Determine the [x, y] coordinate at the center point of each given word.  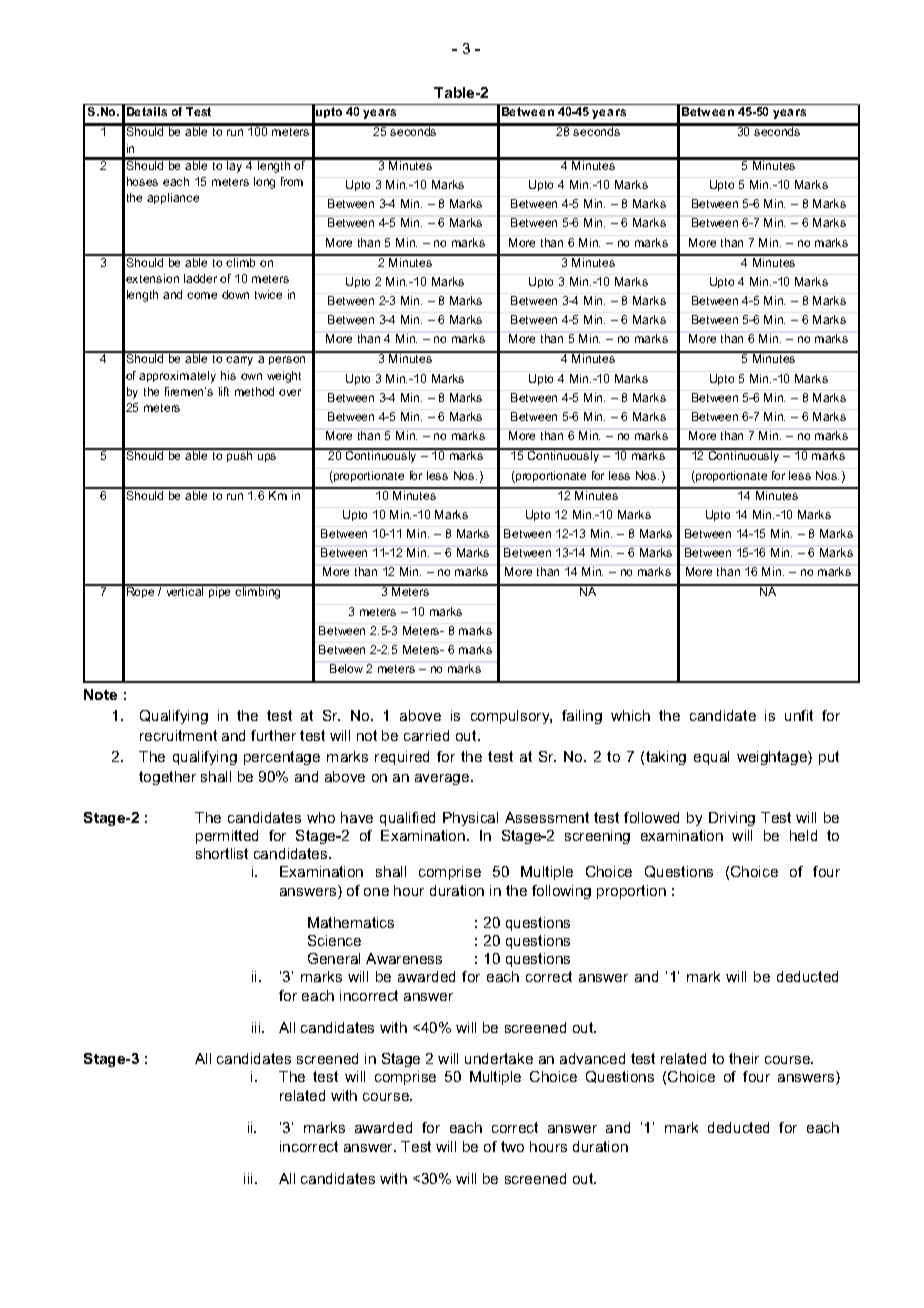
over [290, 392]
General [334, 958]
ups [267, 457]
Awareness [404, 958]
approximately [177, 377]
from [292, 181]
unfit [799, 715]
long [264, 183]
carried [426, 735]
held [803, 835]
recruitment [178, 735]
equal [711, 758]
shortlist [222, 853]
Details [147, 111]
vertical [185, 590]
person [287, 360]
